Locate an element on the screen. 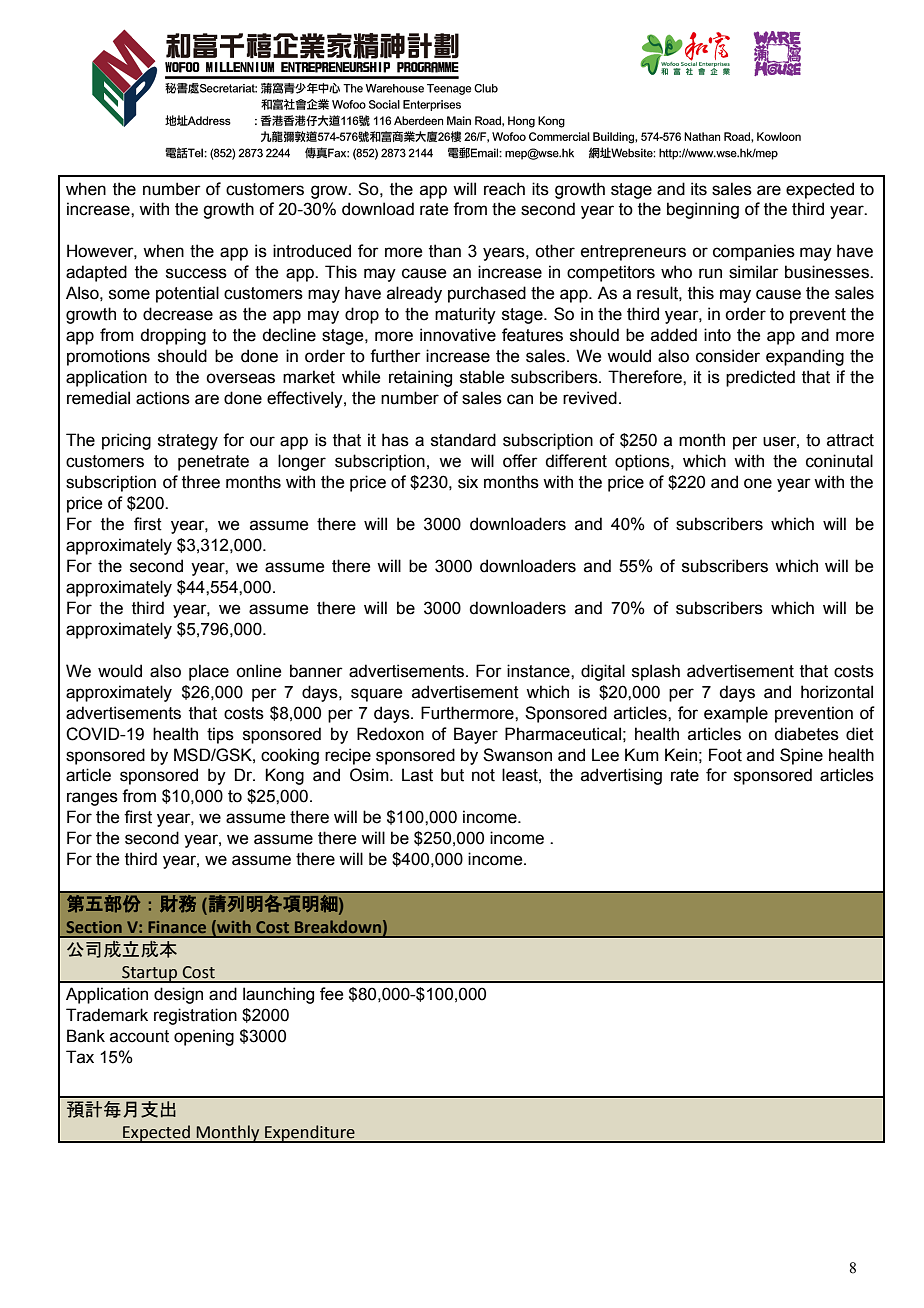 The width and height of the screenshot is (924, 1308). reach is located at coordinates (504, 189).
